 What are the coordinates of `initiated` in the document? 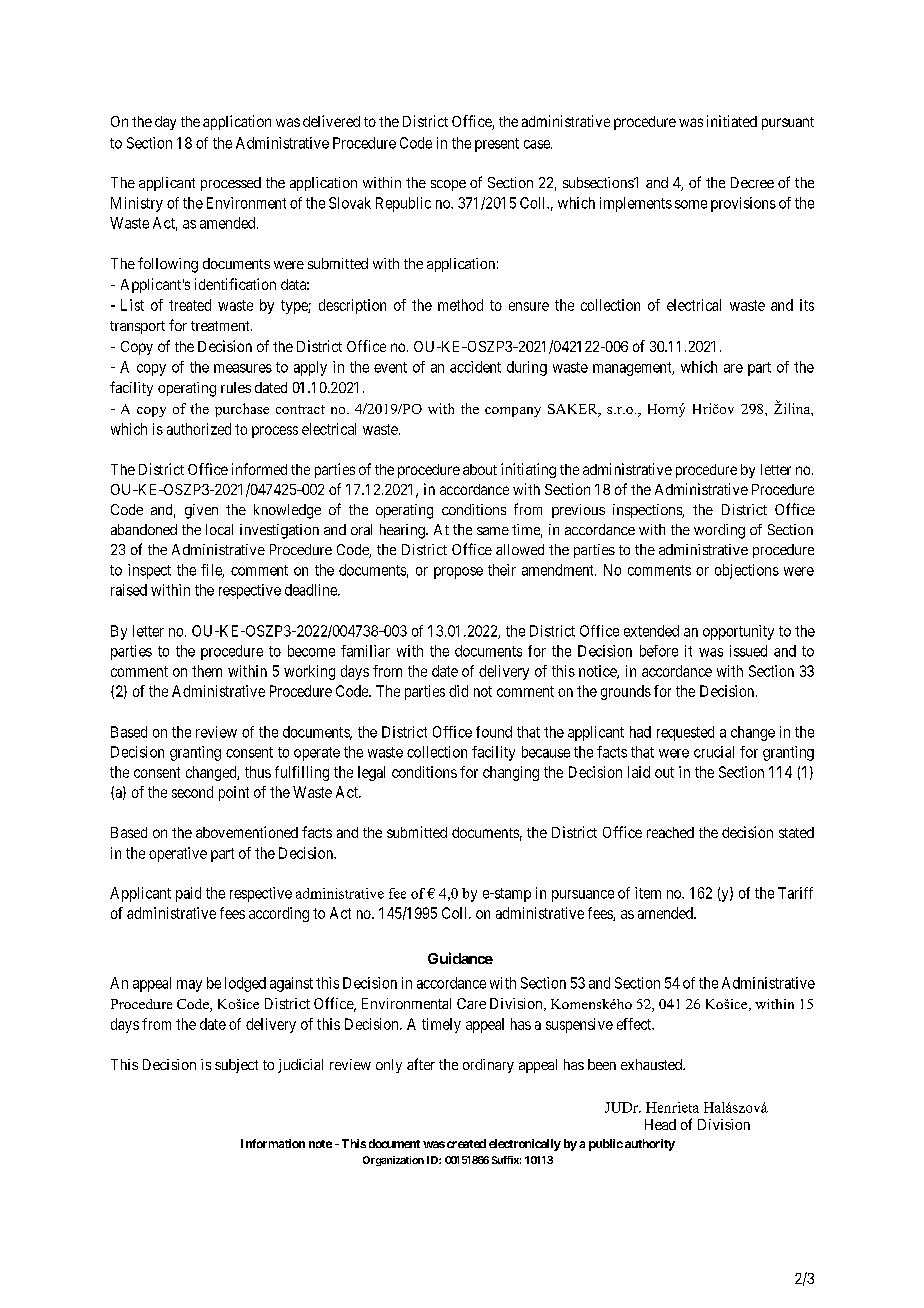 It's located at (732, 121).
